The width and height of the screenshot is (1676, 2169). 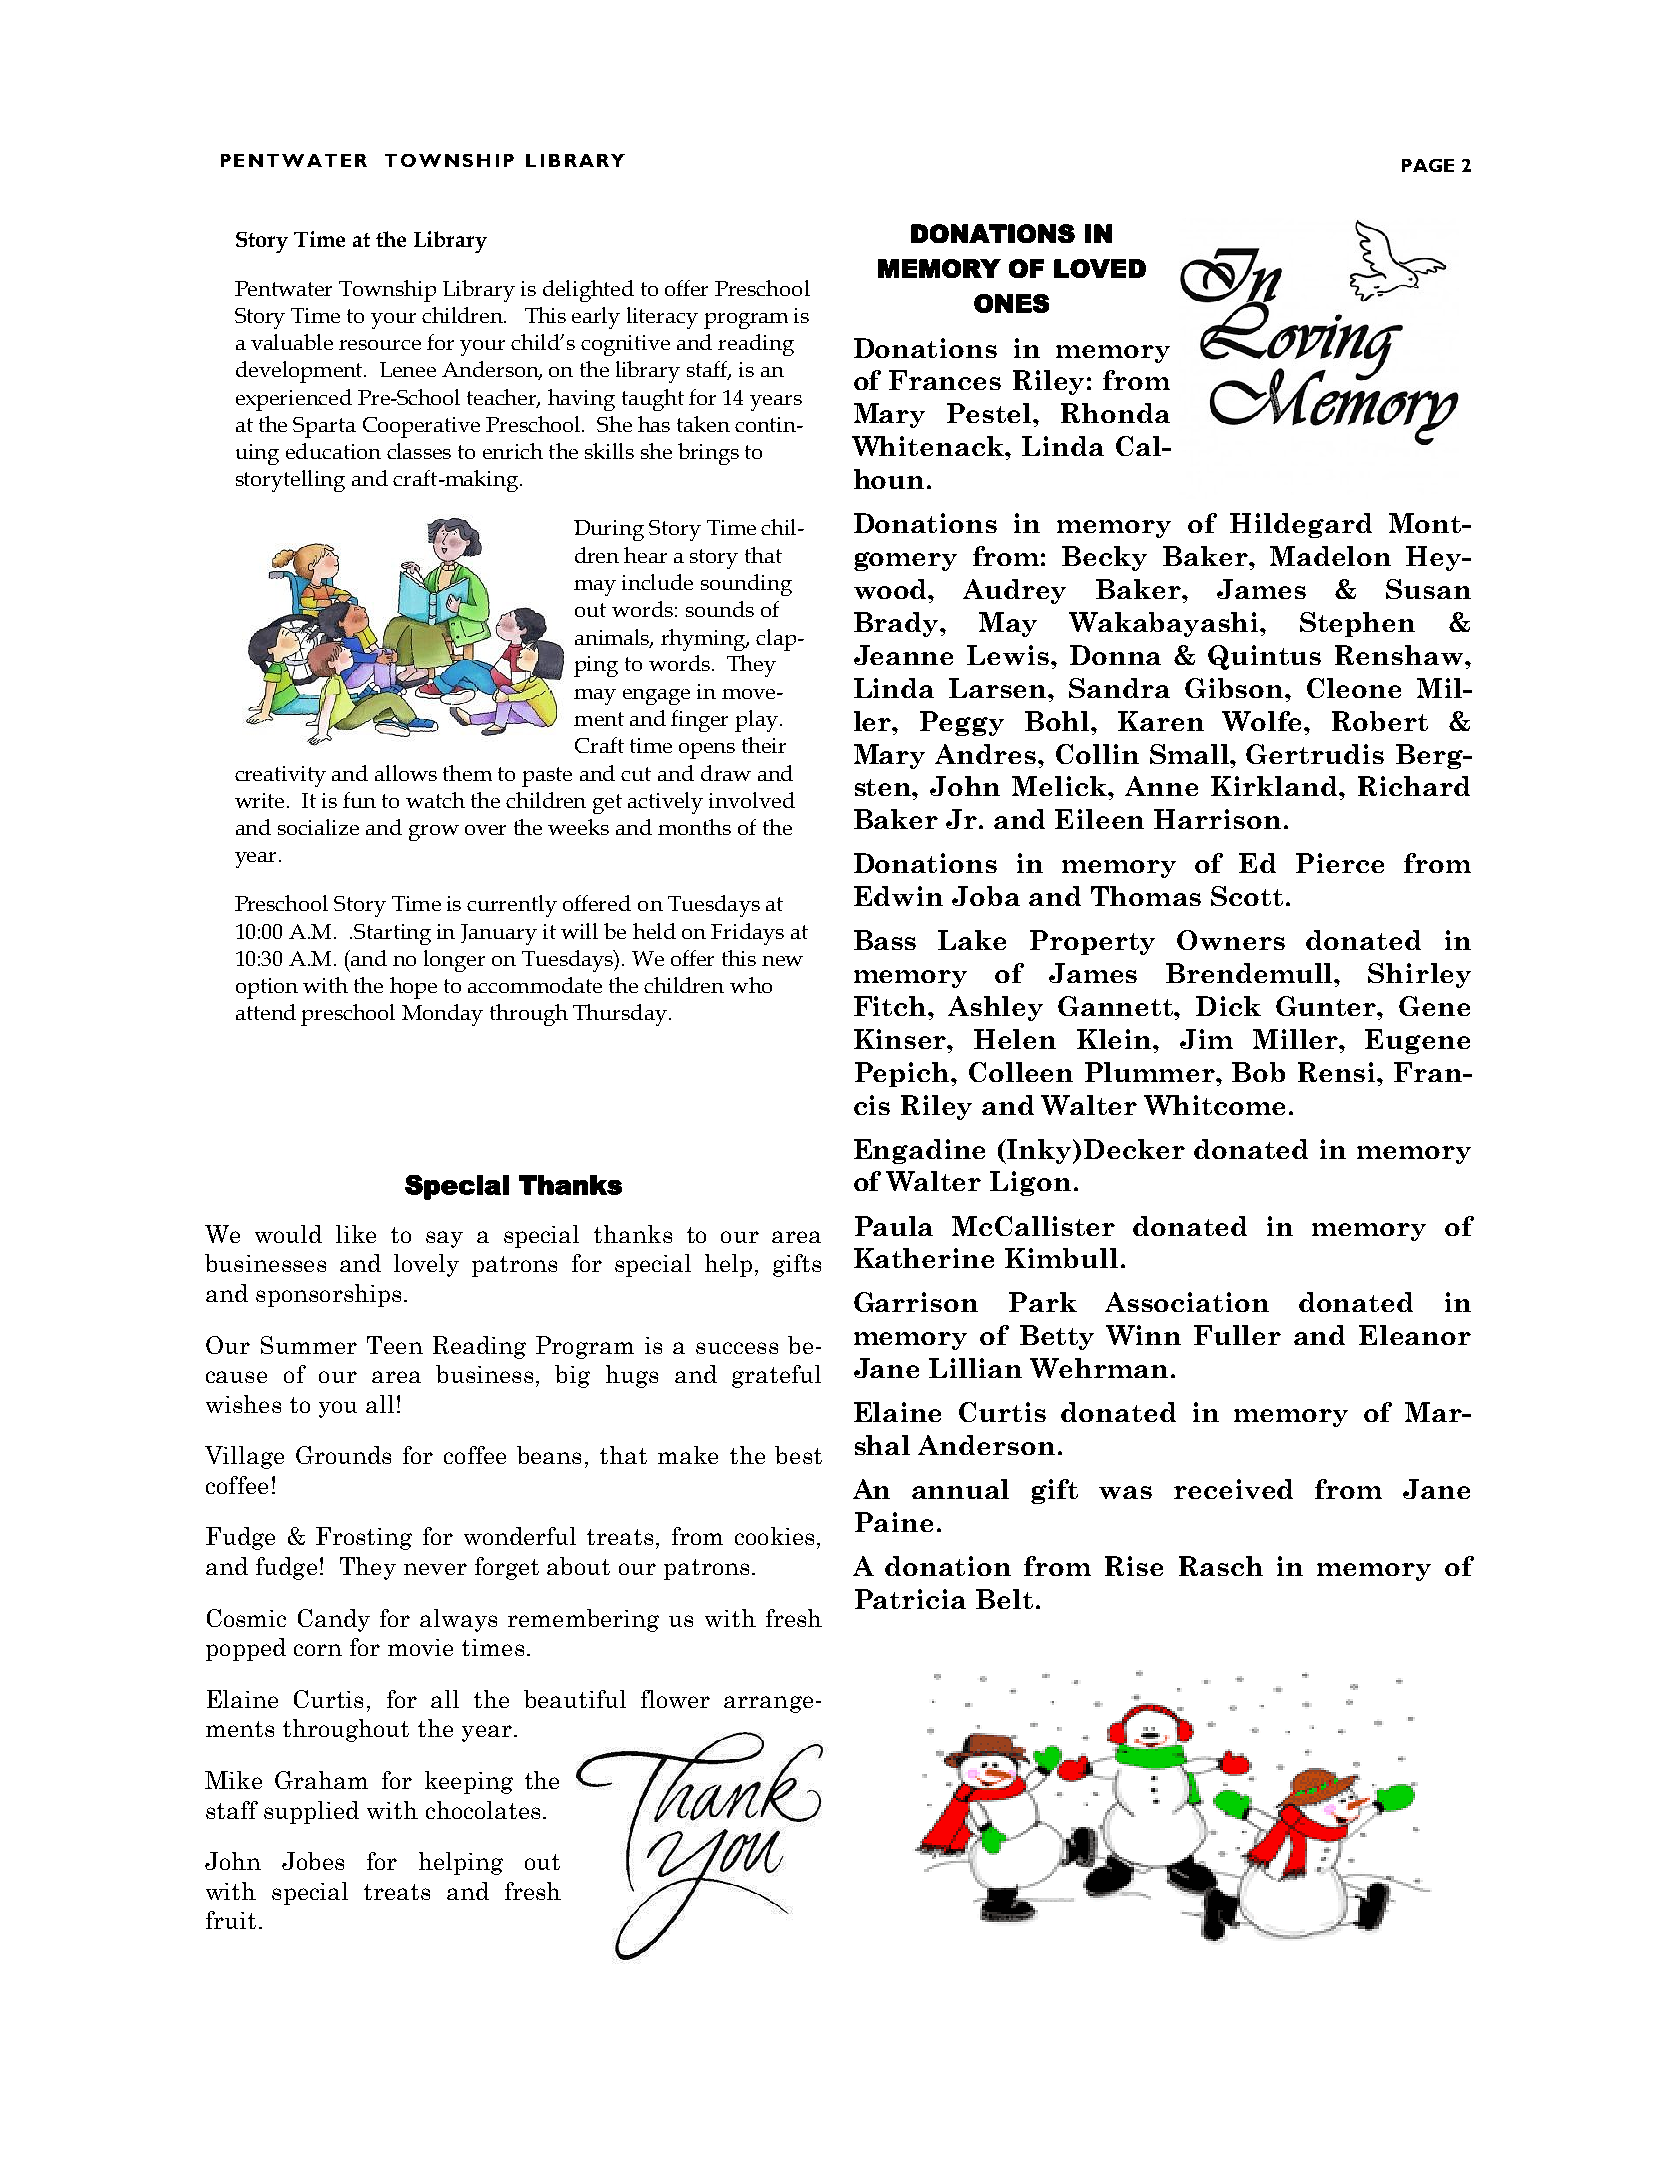 I want to click on flower, so click(x=675, y=1699).
